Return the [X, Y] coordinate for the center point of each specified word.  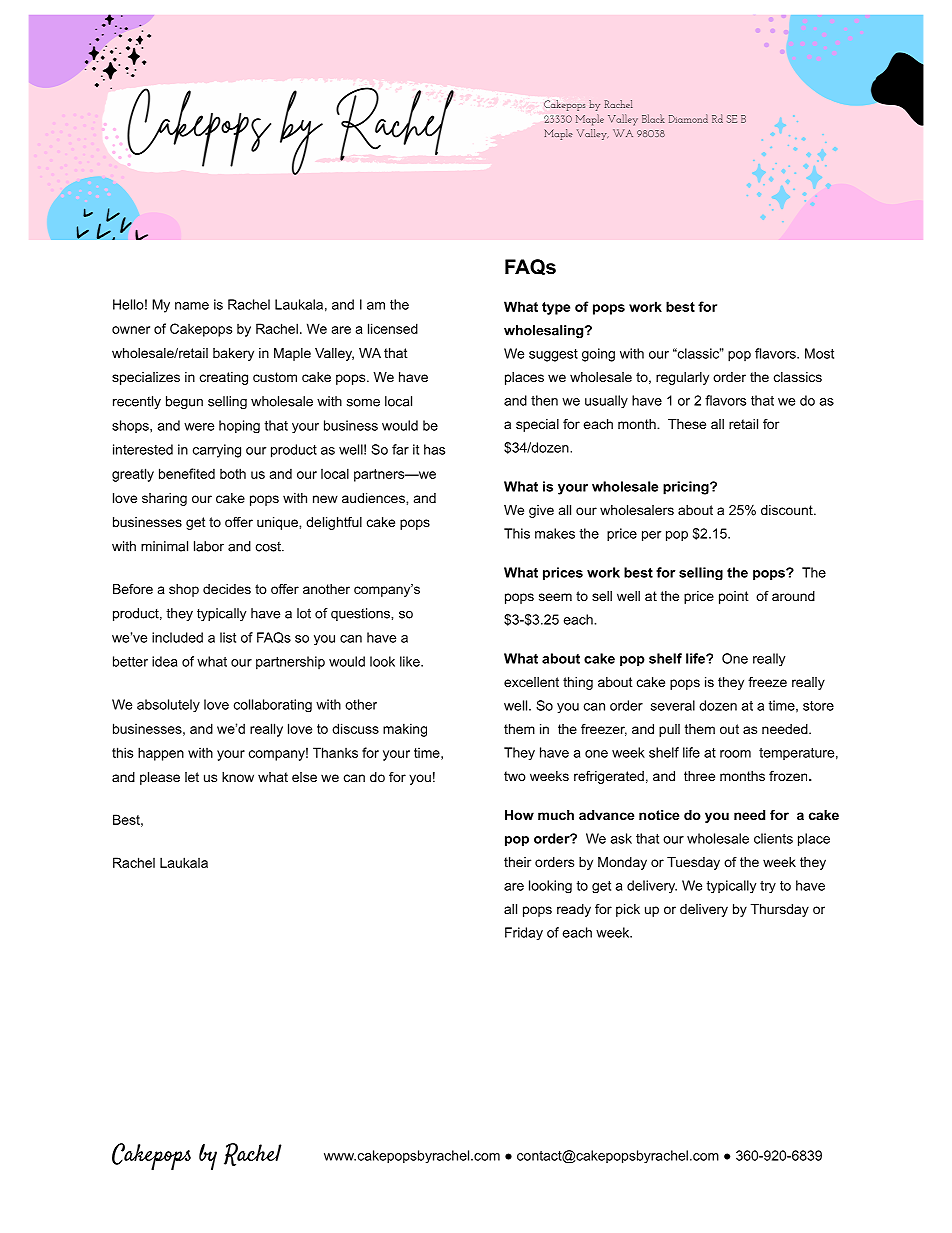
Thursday [780, 910]
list [228, 637]
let [192, 777]
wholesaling [545, 331]
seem [555, 597]
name [192, 306]
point [734, 597]
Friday [524, 933]
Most [819, 353]
